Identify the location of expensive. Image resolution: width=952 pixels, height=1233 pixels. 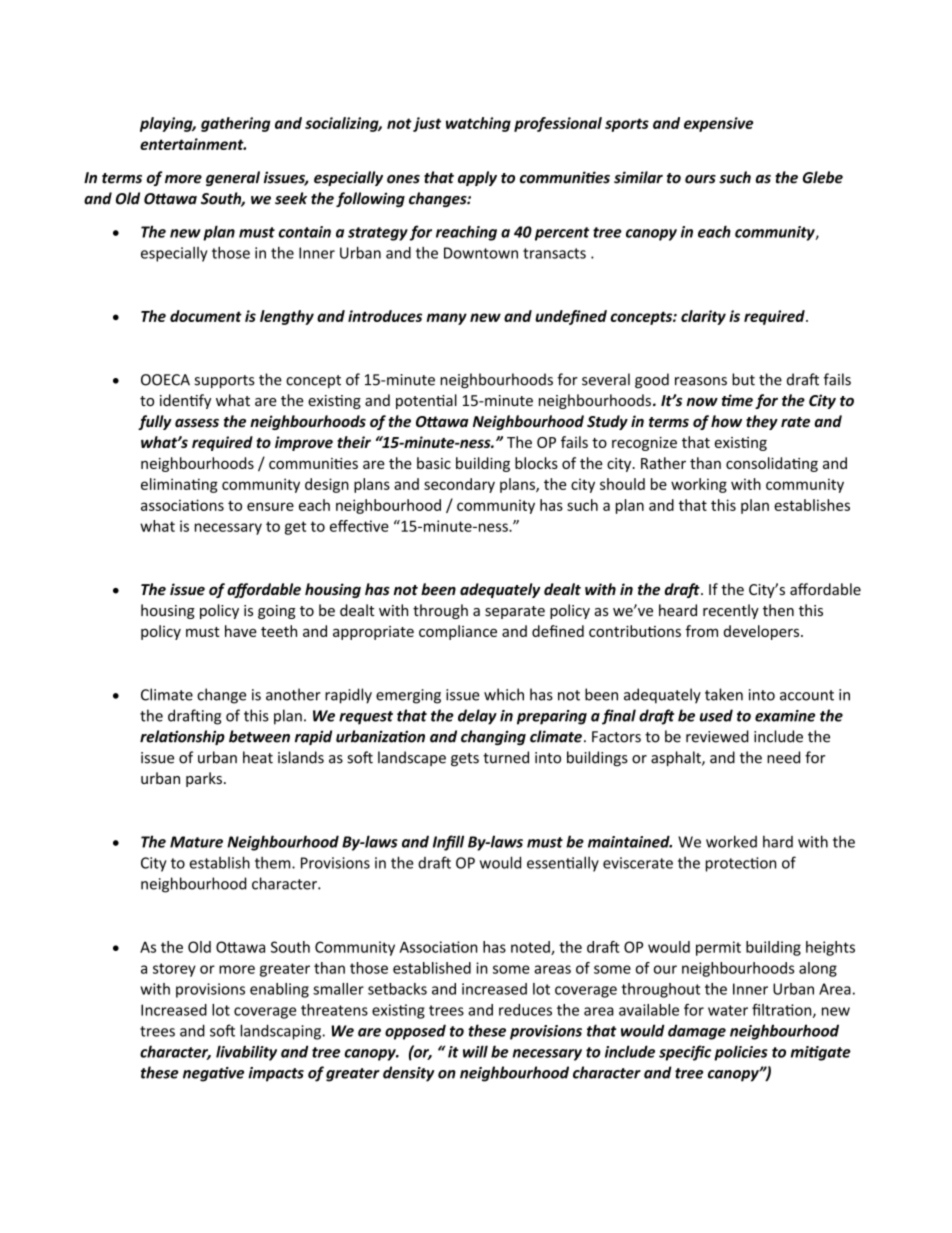
(718, 124).
